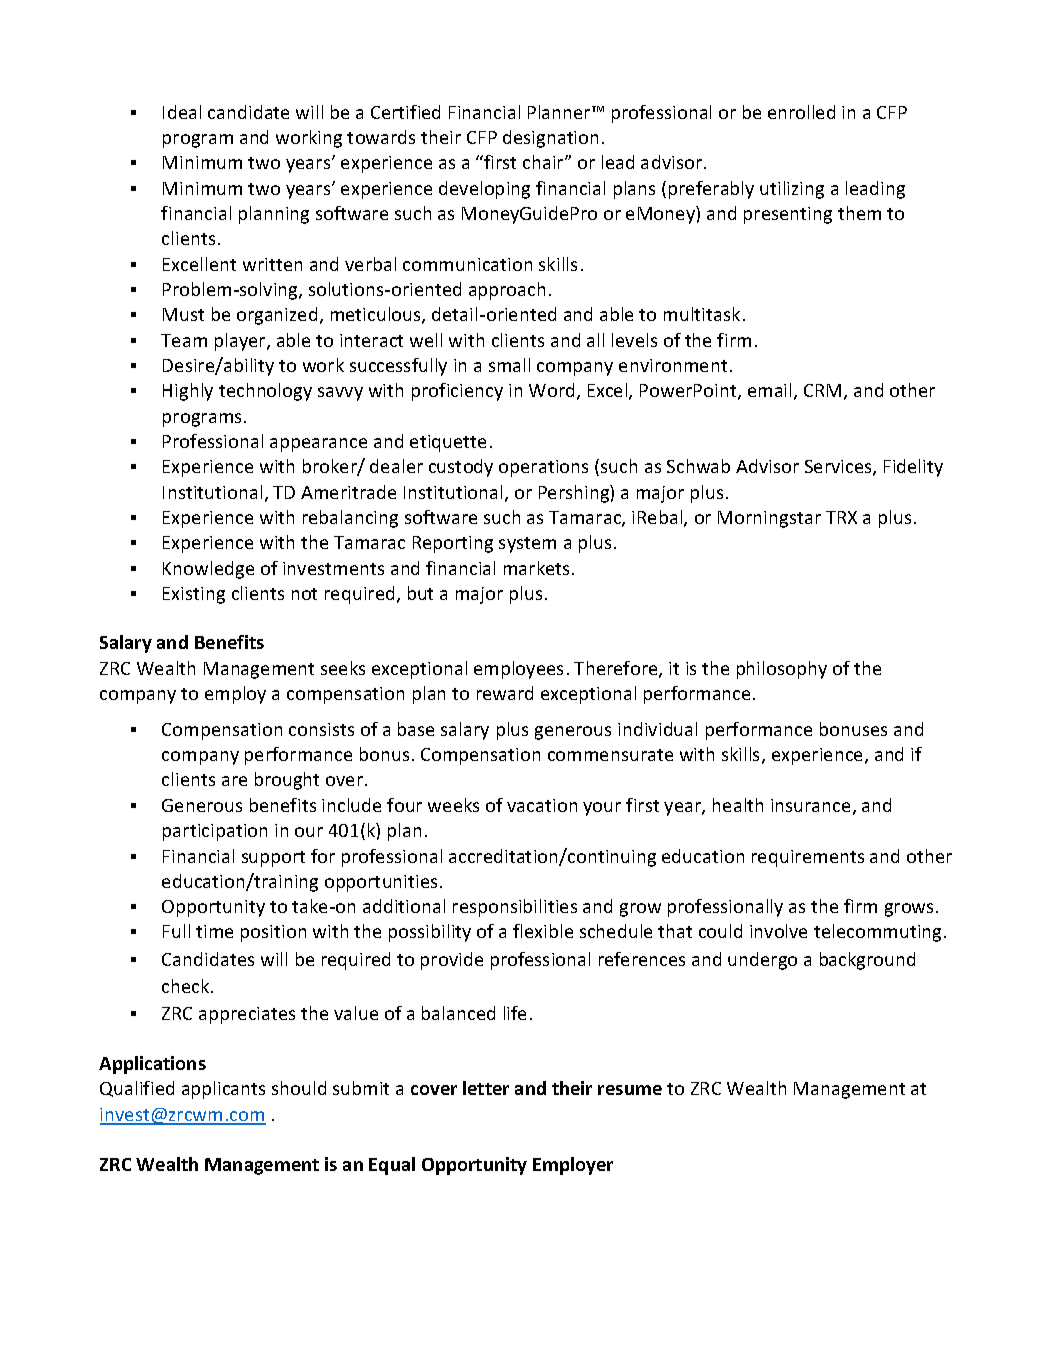 Image resolution: width=1058 pixels, height=1369 pixels. I want to click on participation, so click(215, 832).
